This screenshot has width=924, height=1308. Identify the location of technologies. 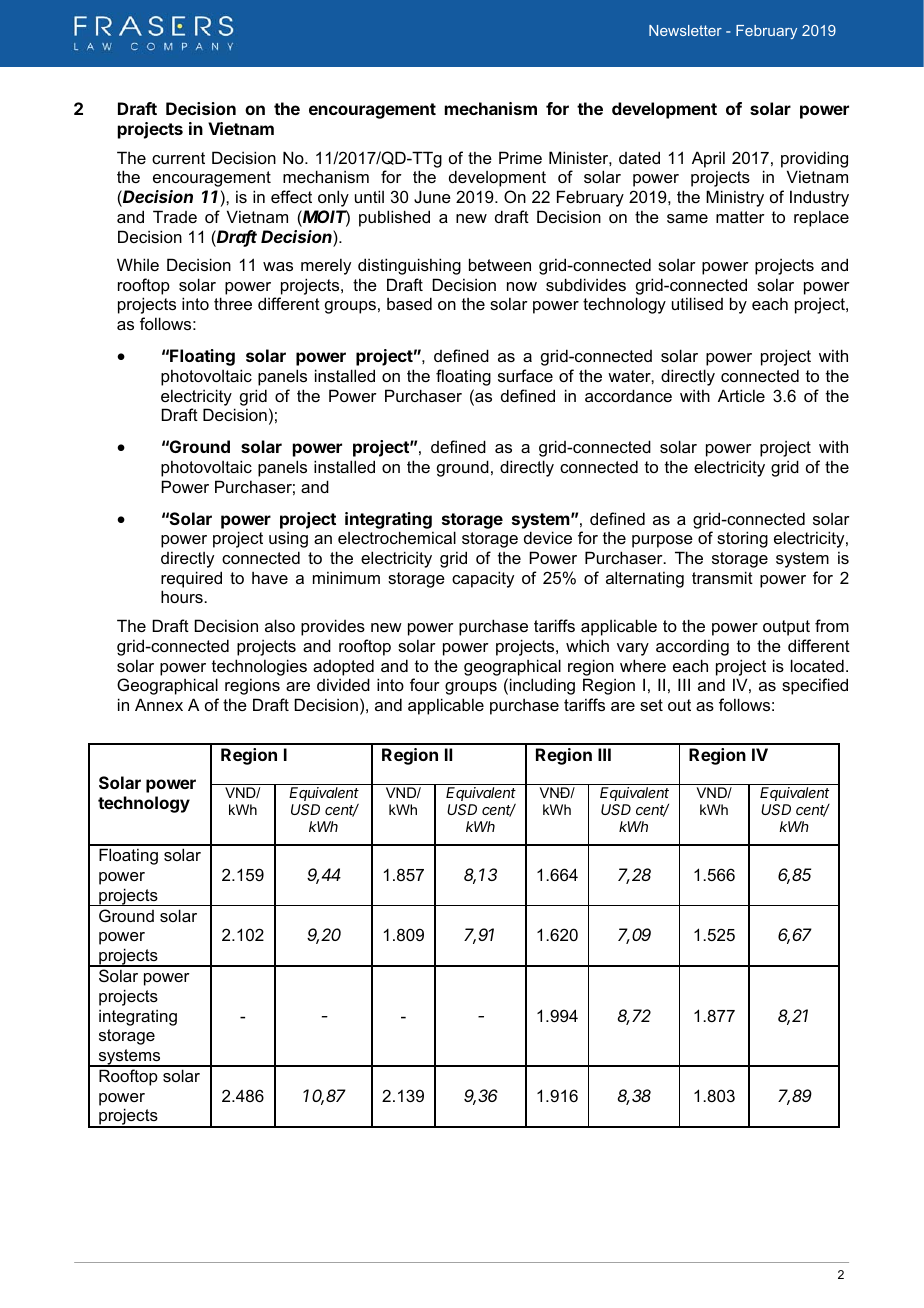
(259, 667).
